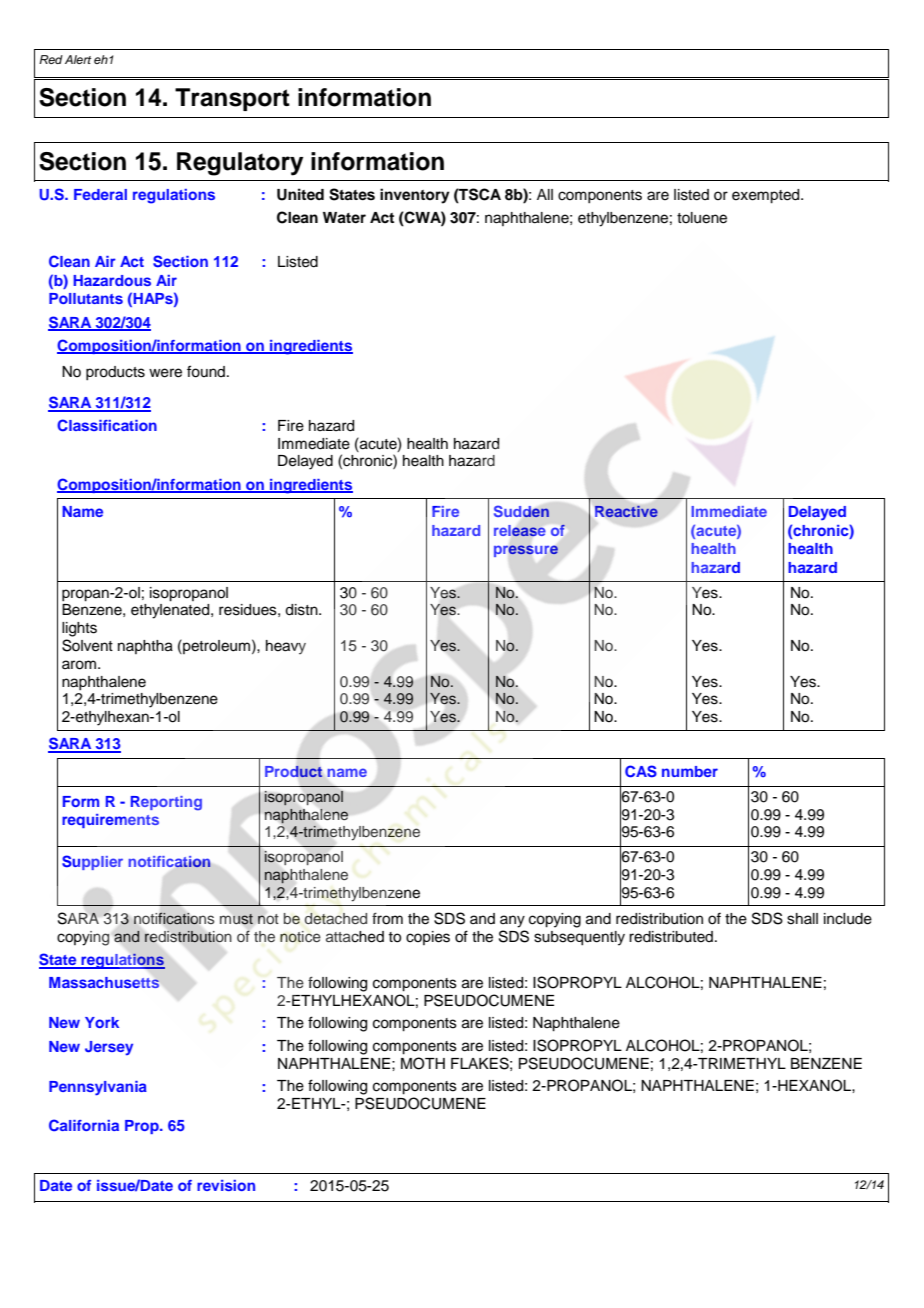 The image size is (924, 1308). Describe the element at coordinates (226, 1185) in the document. I see `revision` at that location.
